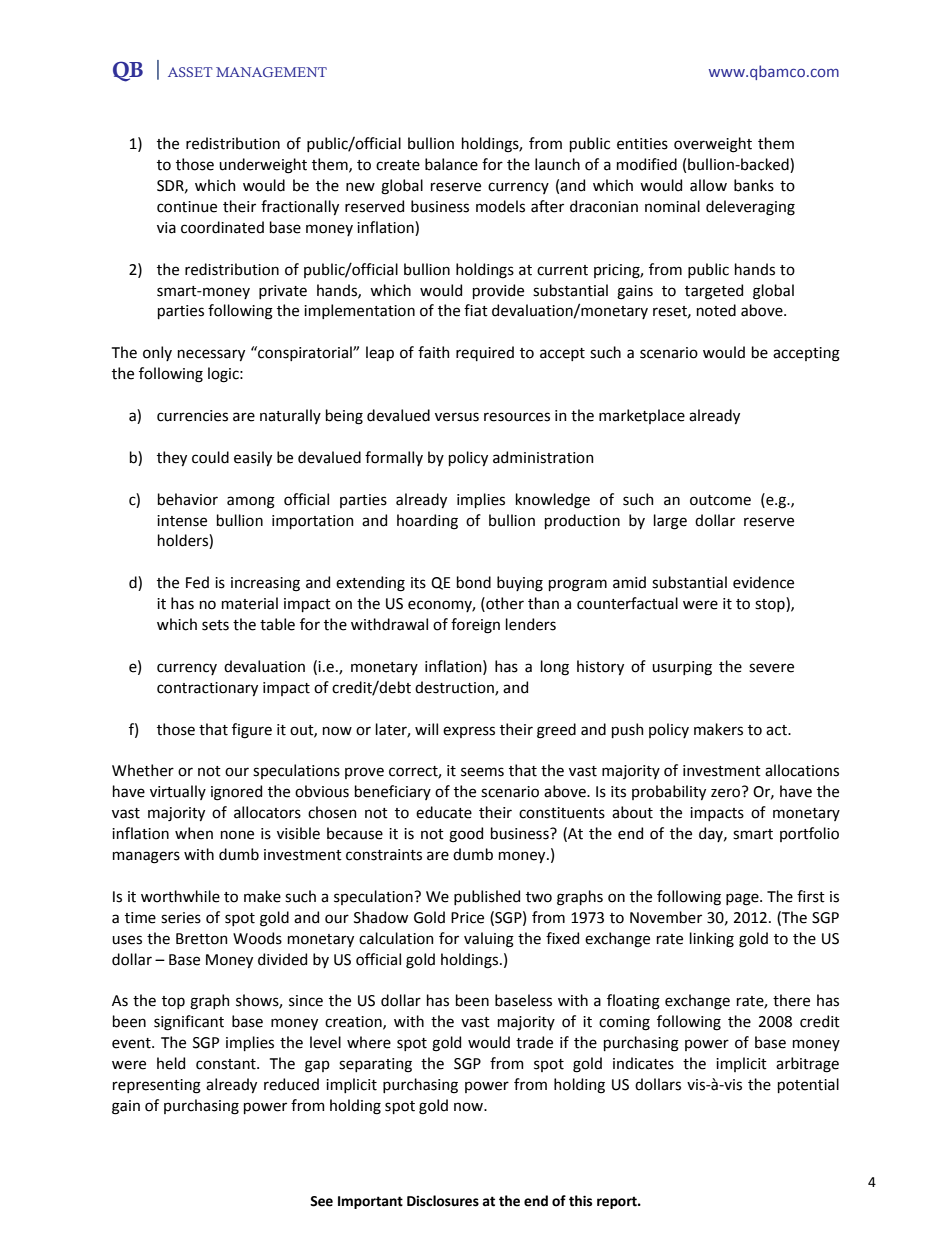 The height and width of the screenshot is (1233, 952). Describe the element at coordinates (194, 833) in the screenshot. I see `when` at that location.
